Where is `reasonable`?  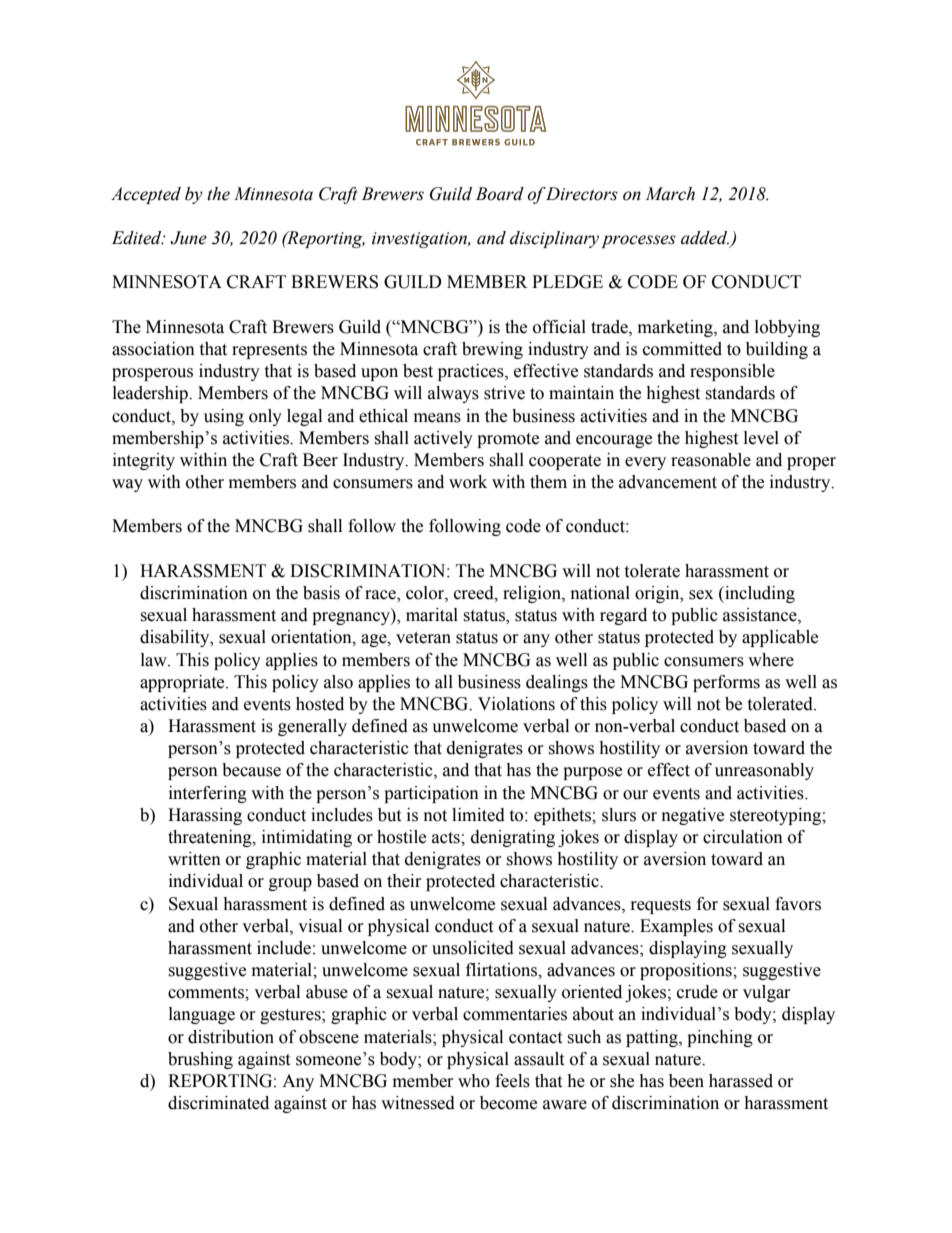 reasonable is located at coordinates (711, 460).
